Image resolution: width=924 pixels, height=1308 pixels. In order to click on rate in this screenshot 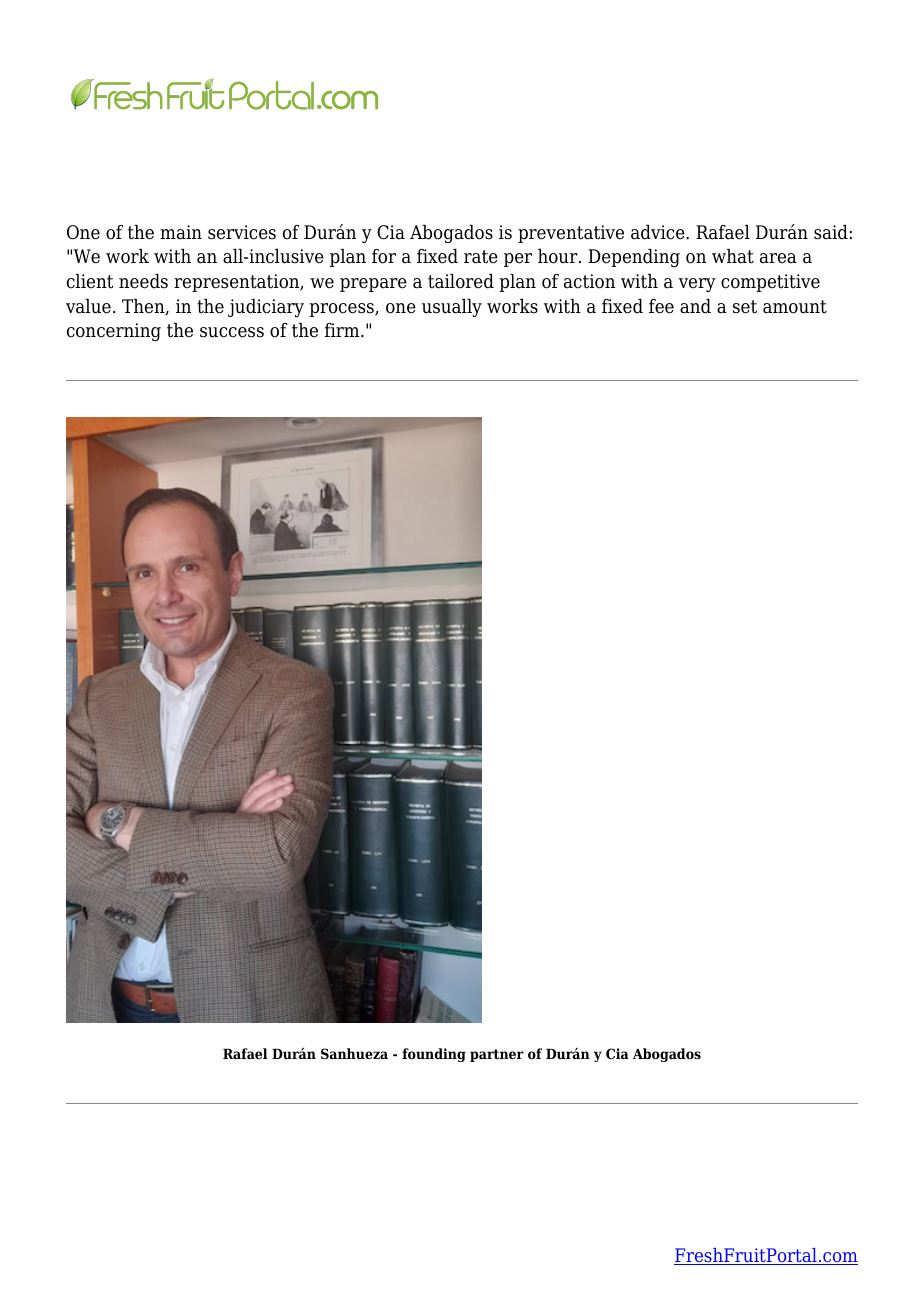, I will do `click(481, 257)`.
